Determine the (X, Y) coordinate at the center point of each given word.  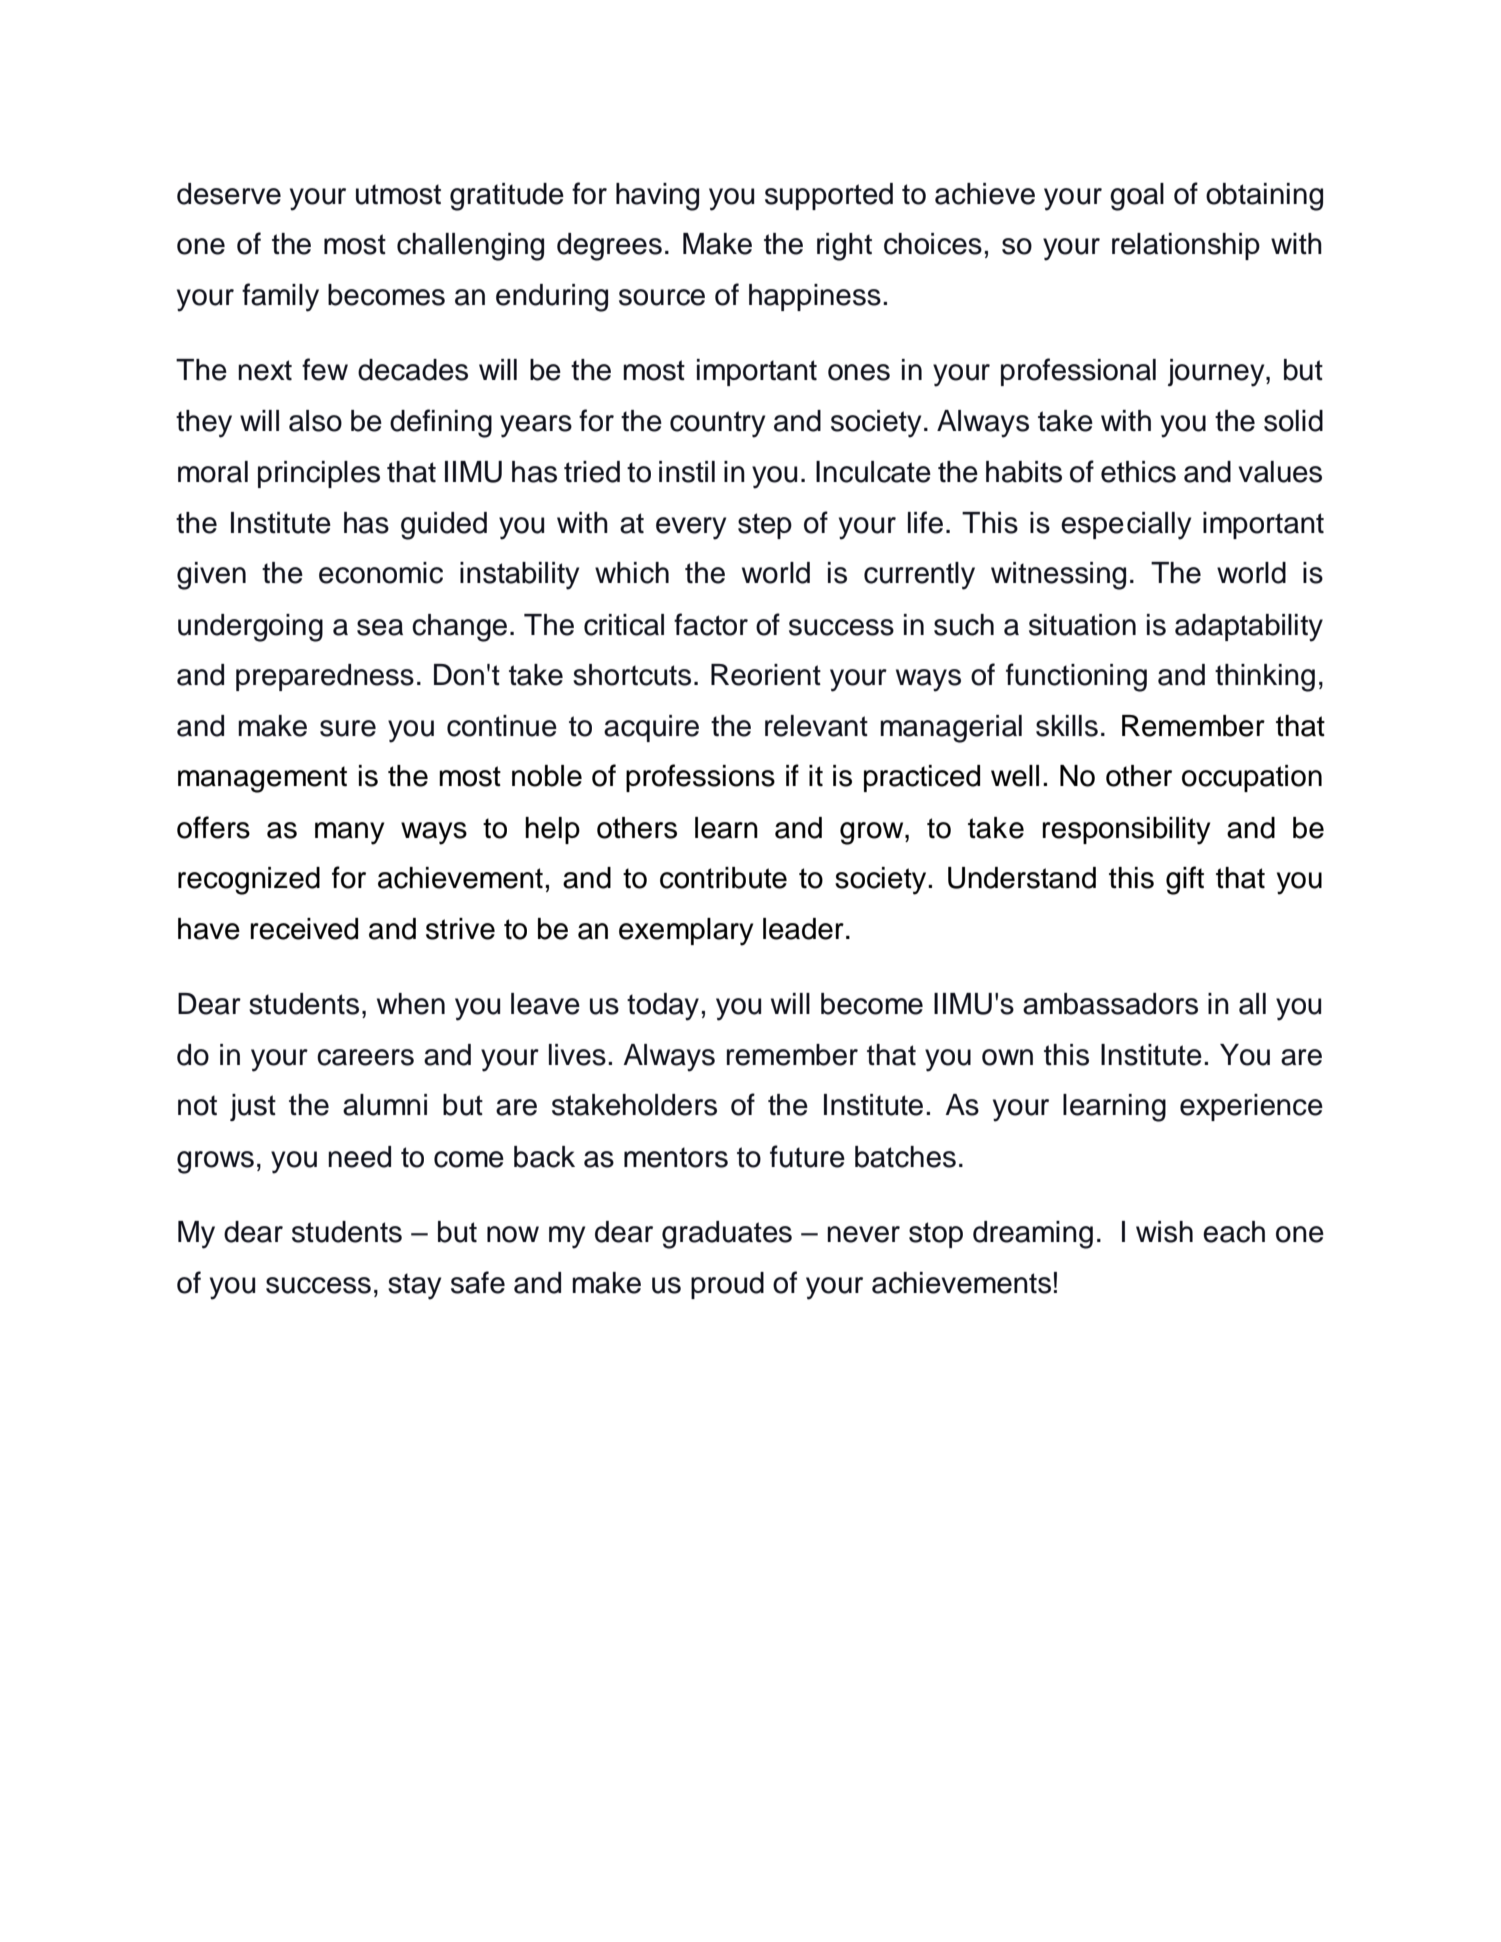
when (411, 1004)
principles (319, 474)
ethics (1138, 472)
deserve (229, 194)
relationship (1186, 246)
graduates (727, 1235)
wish (1164, 1232)
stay (414, 1286)
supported (829, 196)
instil (687, 472)
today (663, 1007)
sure (348, 728)
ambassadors (1110, 1004)
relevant (816, 726)
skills (1067, 726)
